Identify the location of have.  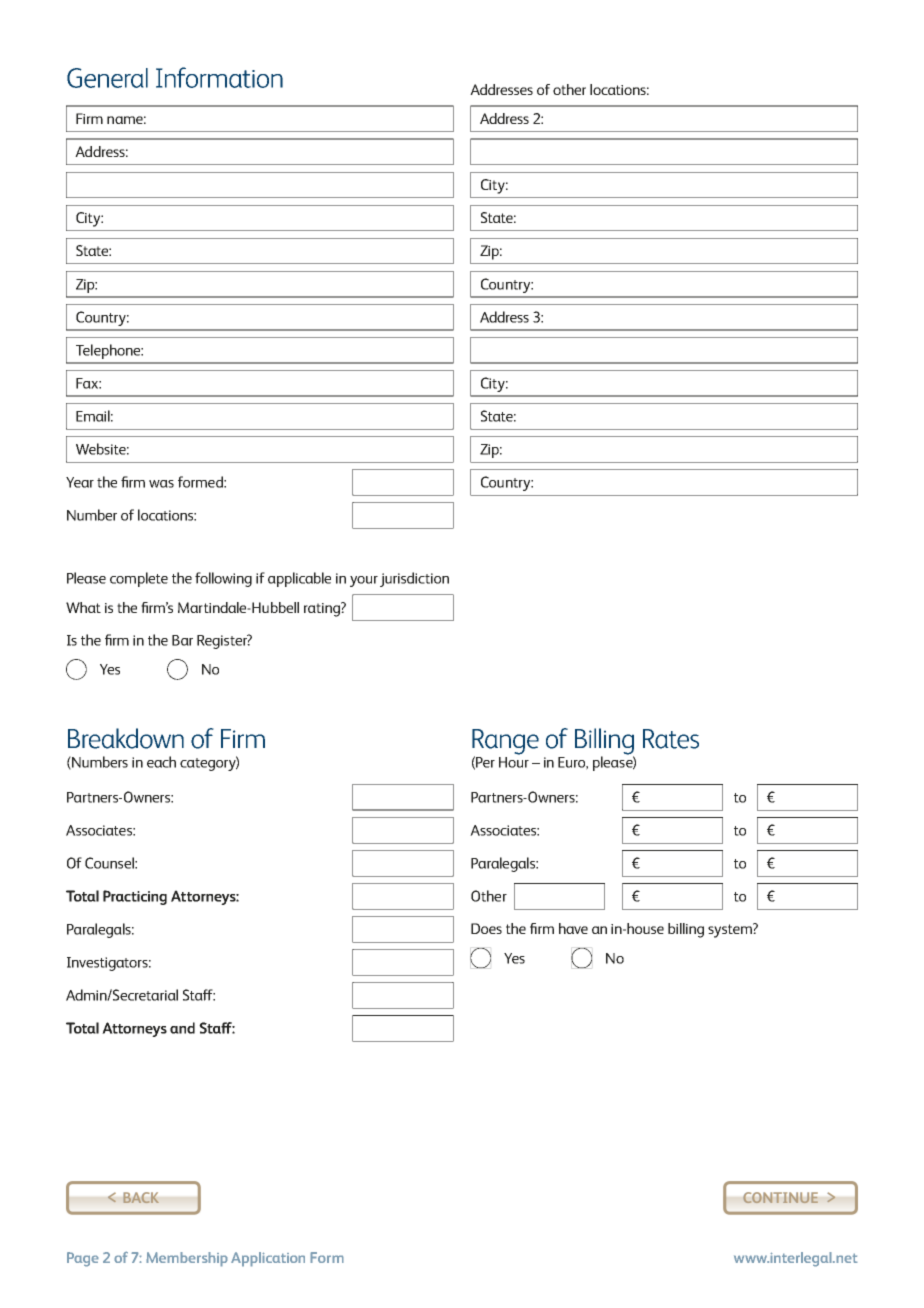
(573, 928).
